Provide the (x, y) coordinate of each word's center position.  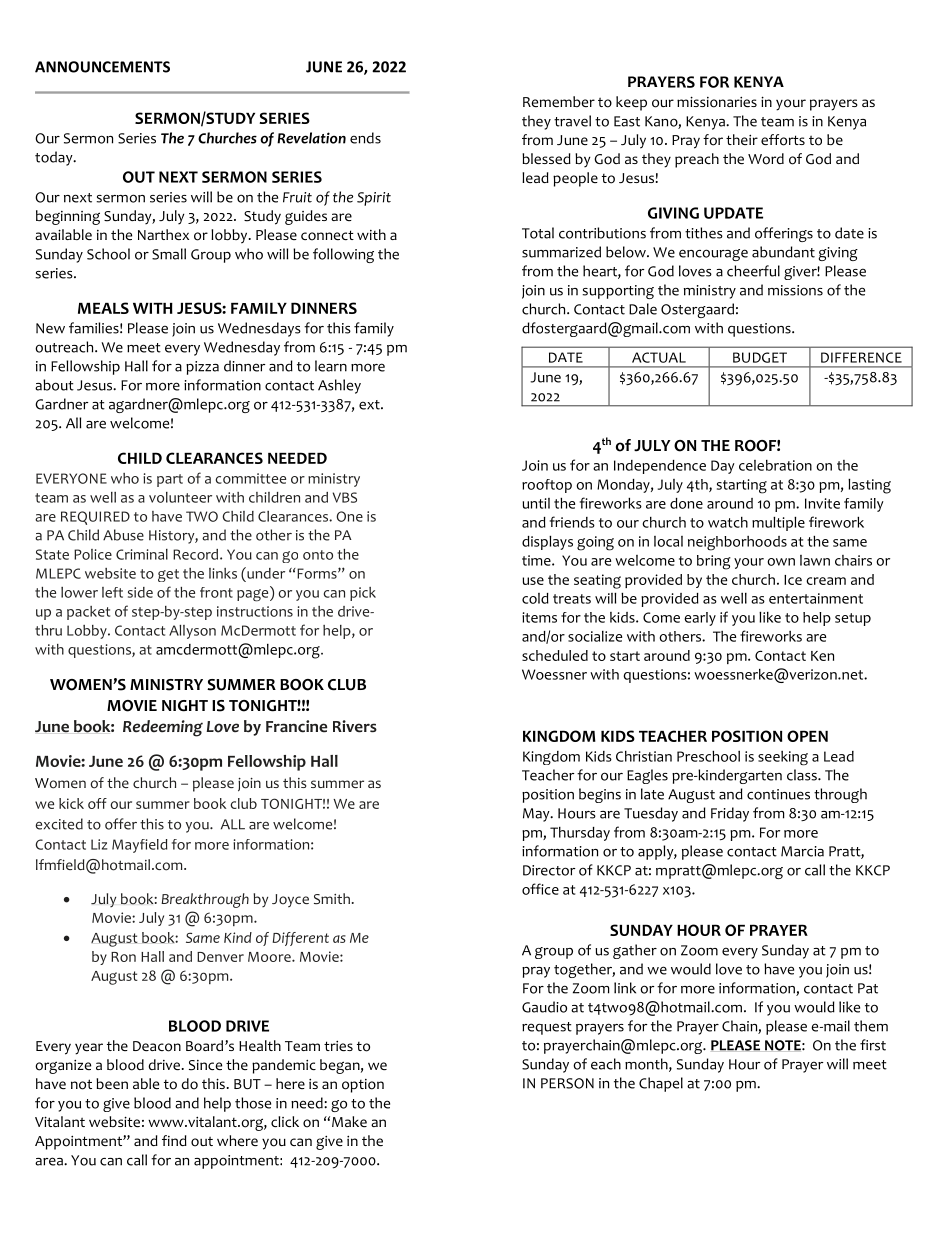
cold (535, 598)
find (174, 1140)
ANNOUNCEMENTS (102, 67)
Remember (559, 101)
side (140, 592)
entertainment (816, 598)
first (873, 1045)
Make (349, 1121)
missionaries (717, 102)
